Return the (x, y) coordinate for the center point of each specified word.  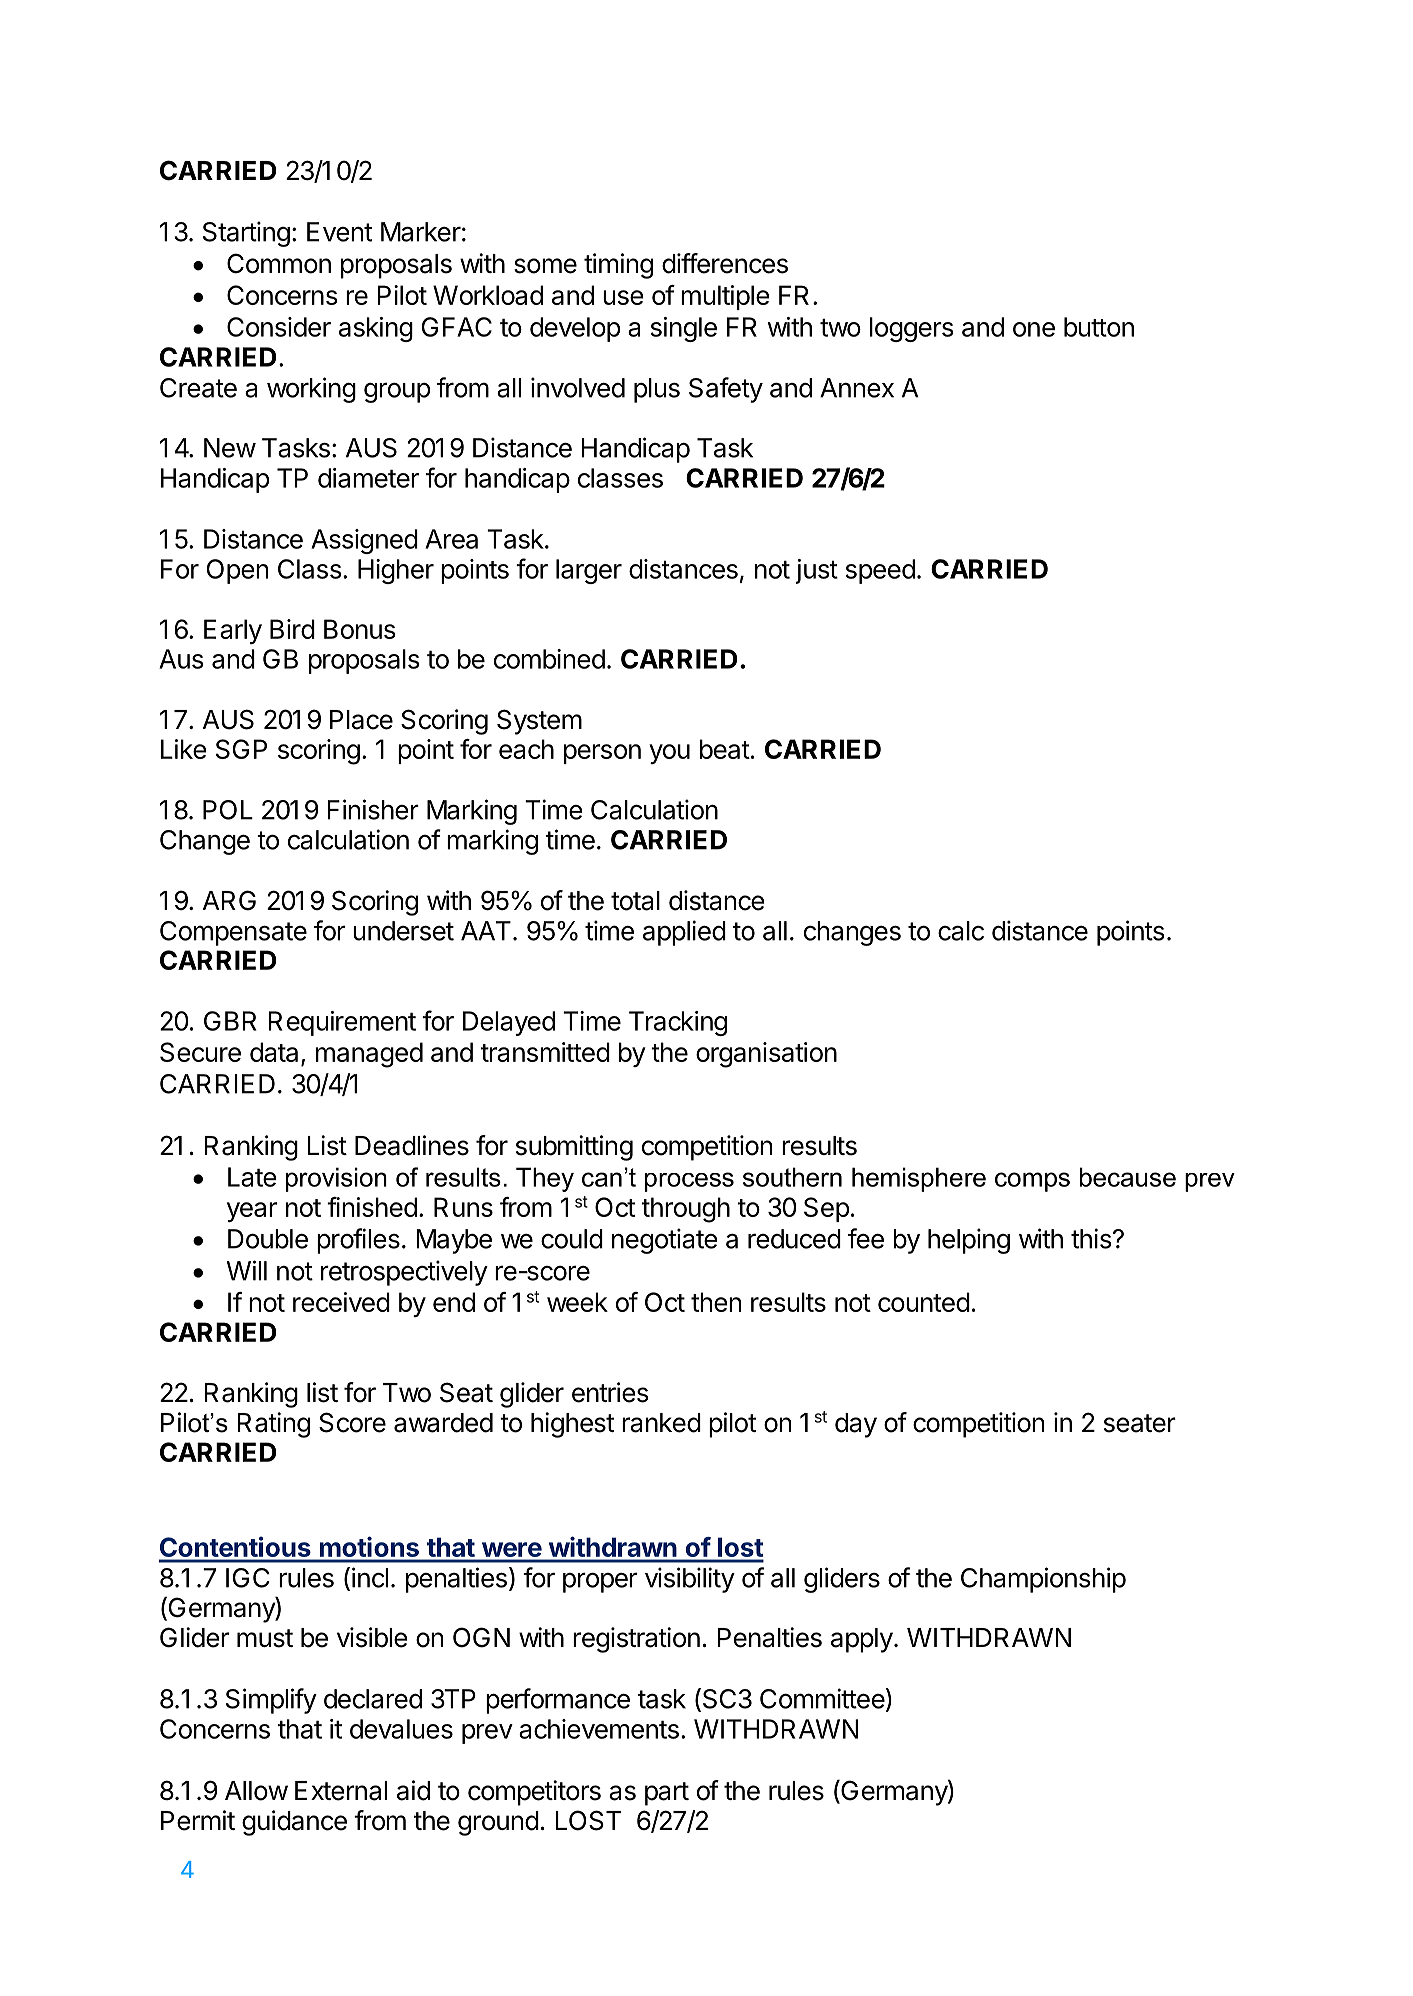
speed (880, 571)
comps (1032, 1182)
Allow (256, 1791)
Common (279, 263)
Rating (273, 1425)
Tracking (678, 1023)
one (1034, 329)
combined (549, 659)
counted (924, 1302)
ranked (661, 1423)
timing (618, 266)
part (667, 1794)
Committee (822, 1698)
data (274, 1052)
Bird (292, 629)
